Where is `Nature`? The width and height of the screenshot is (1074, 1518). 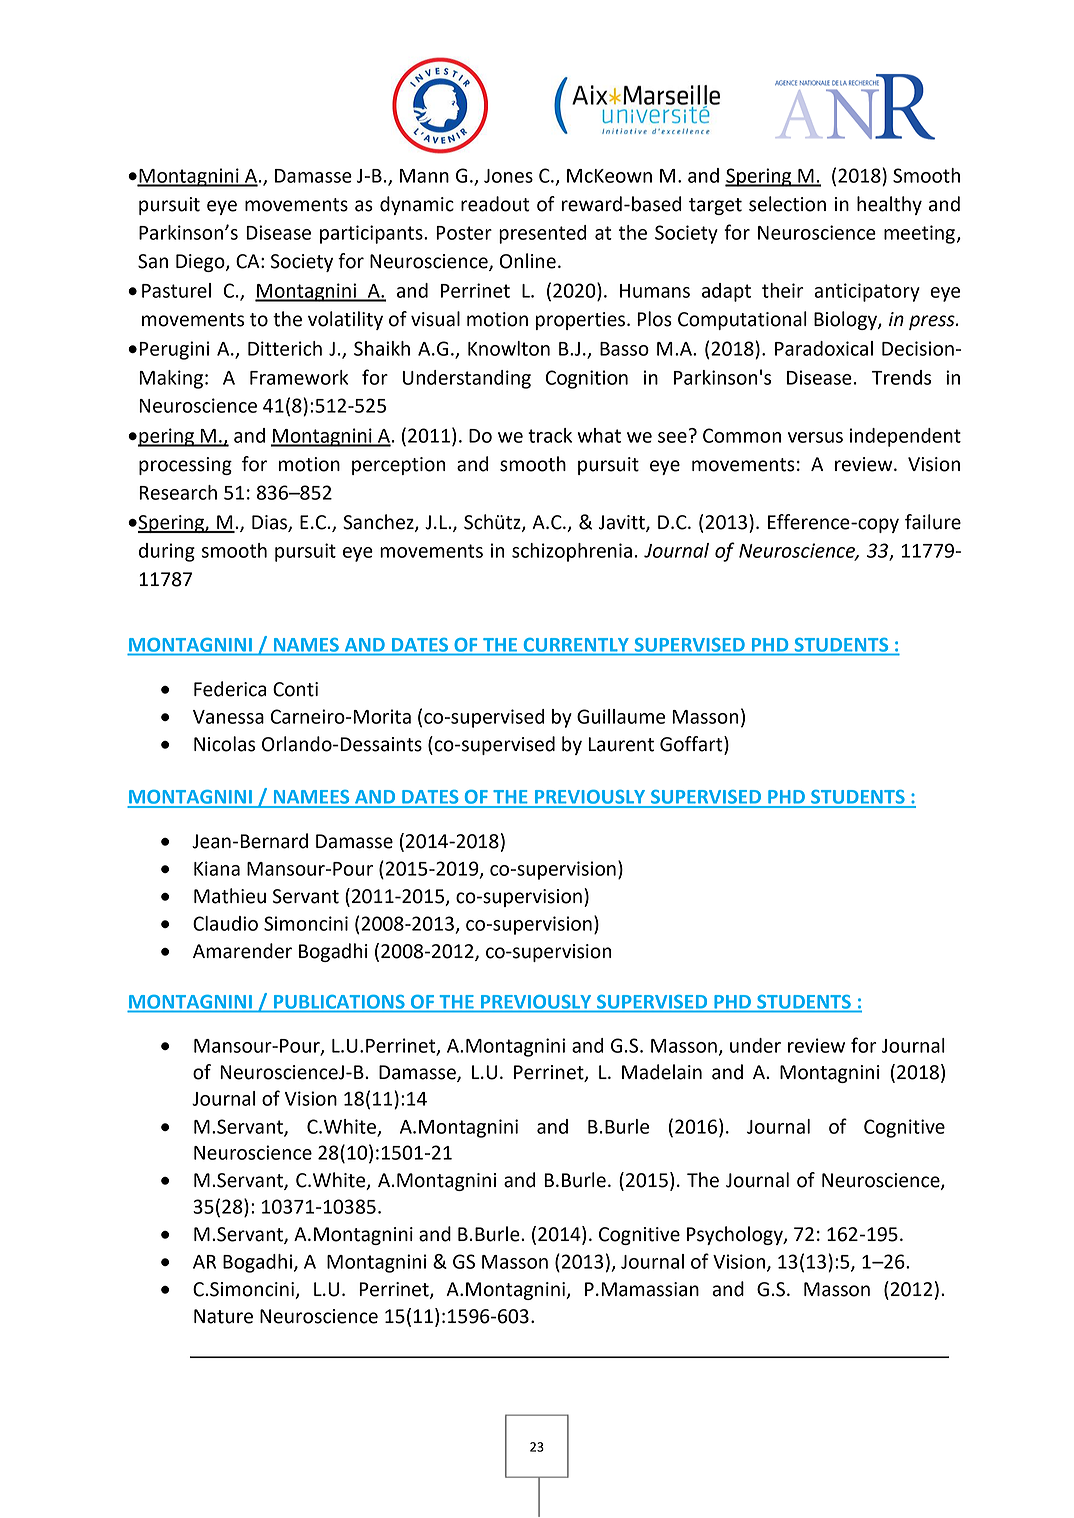
Nature is located at coordinates (223, 1316).
